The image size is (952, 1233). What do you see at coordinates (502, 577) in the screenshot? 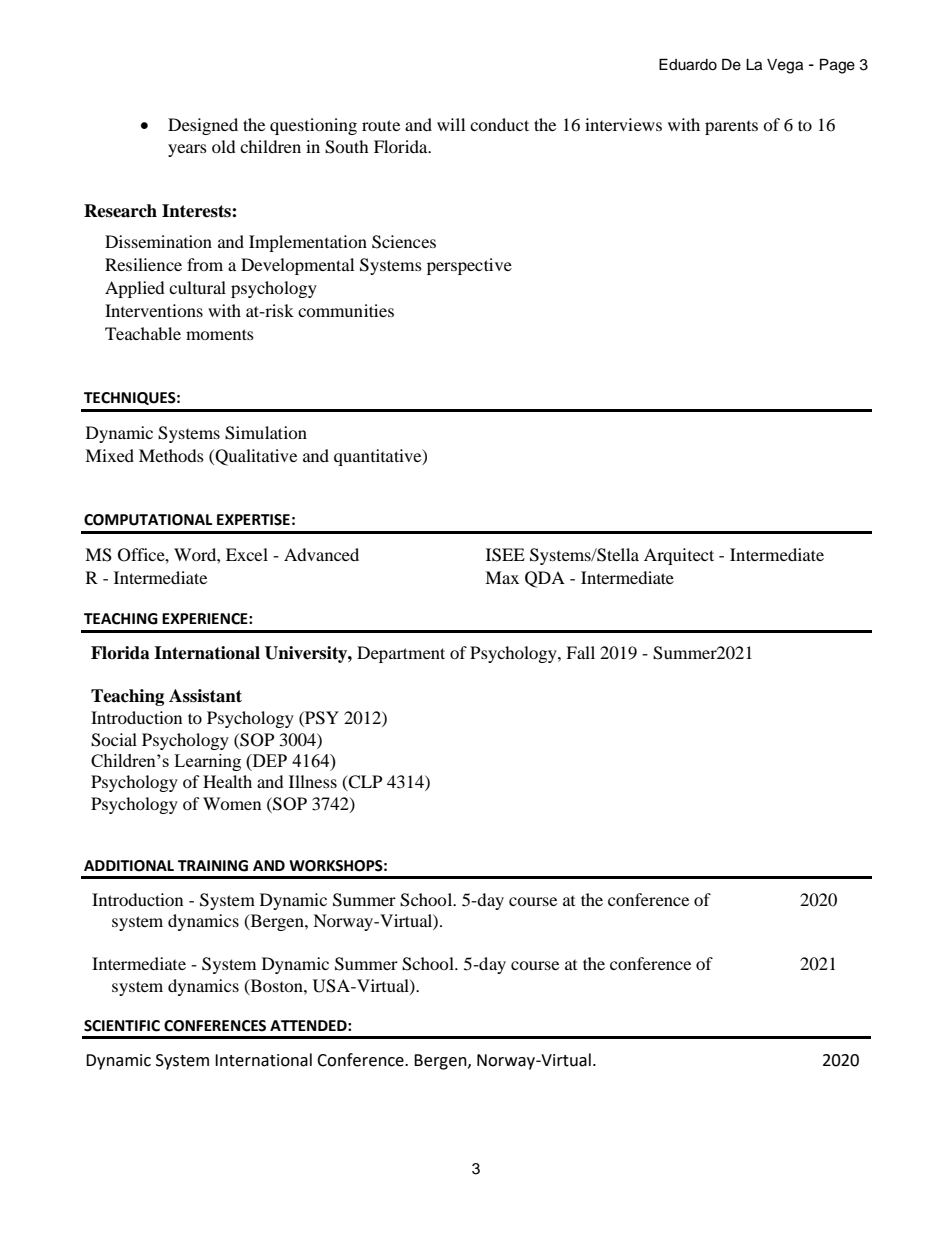
I see `Max` at bounding box center [502, 577].
